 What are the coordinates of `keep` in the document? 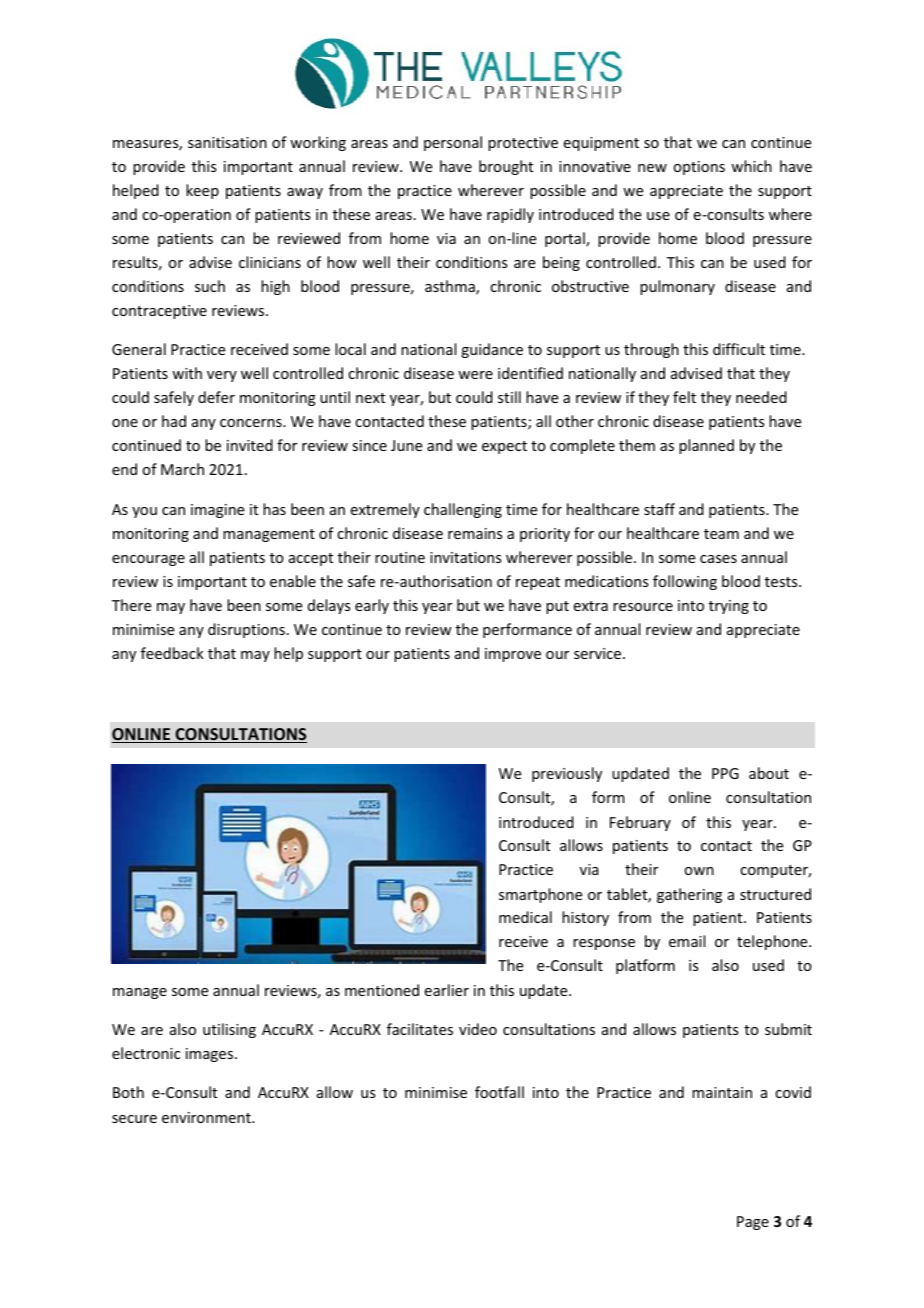 It's located at (202, 191).
